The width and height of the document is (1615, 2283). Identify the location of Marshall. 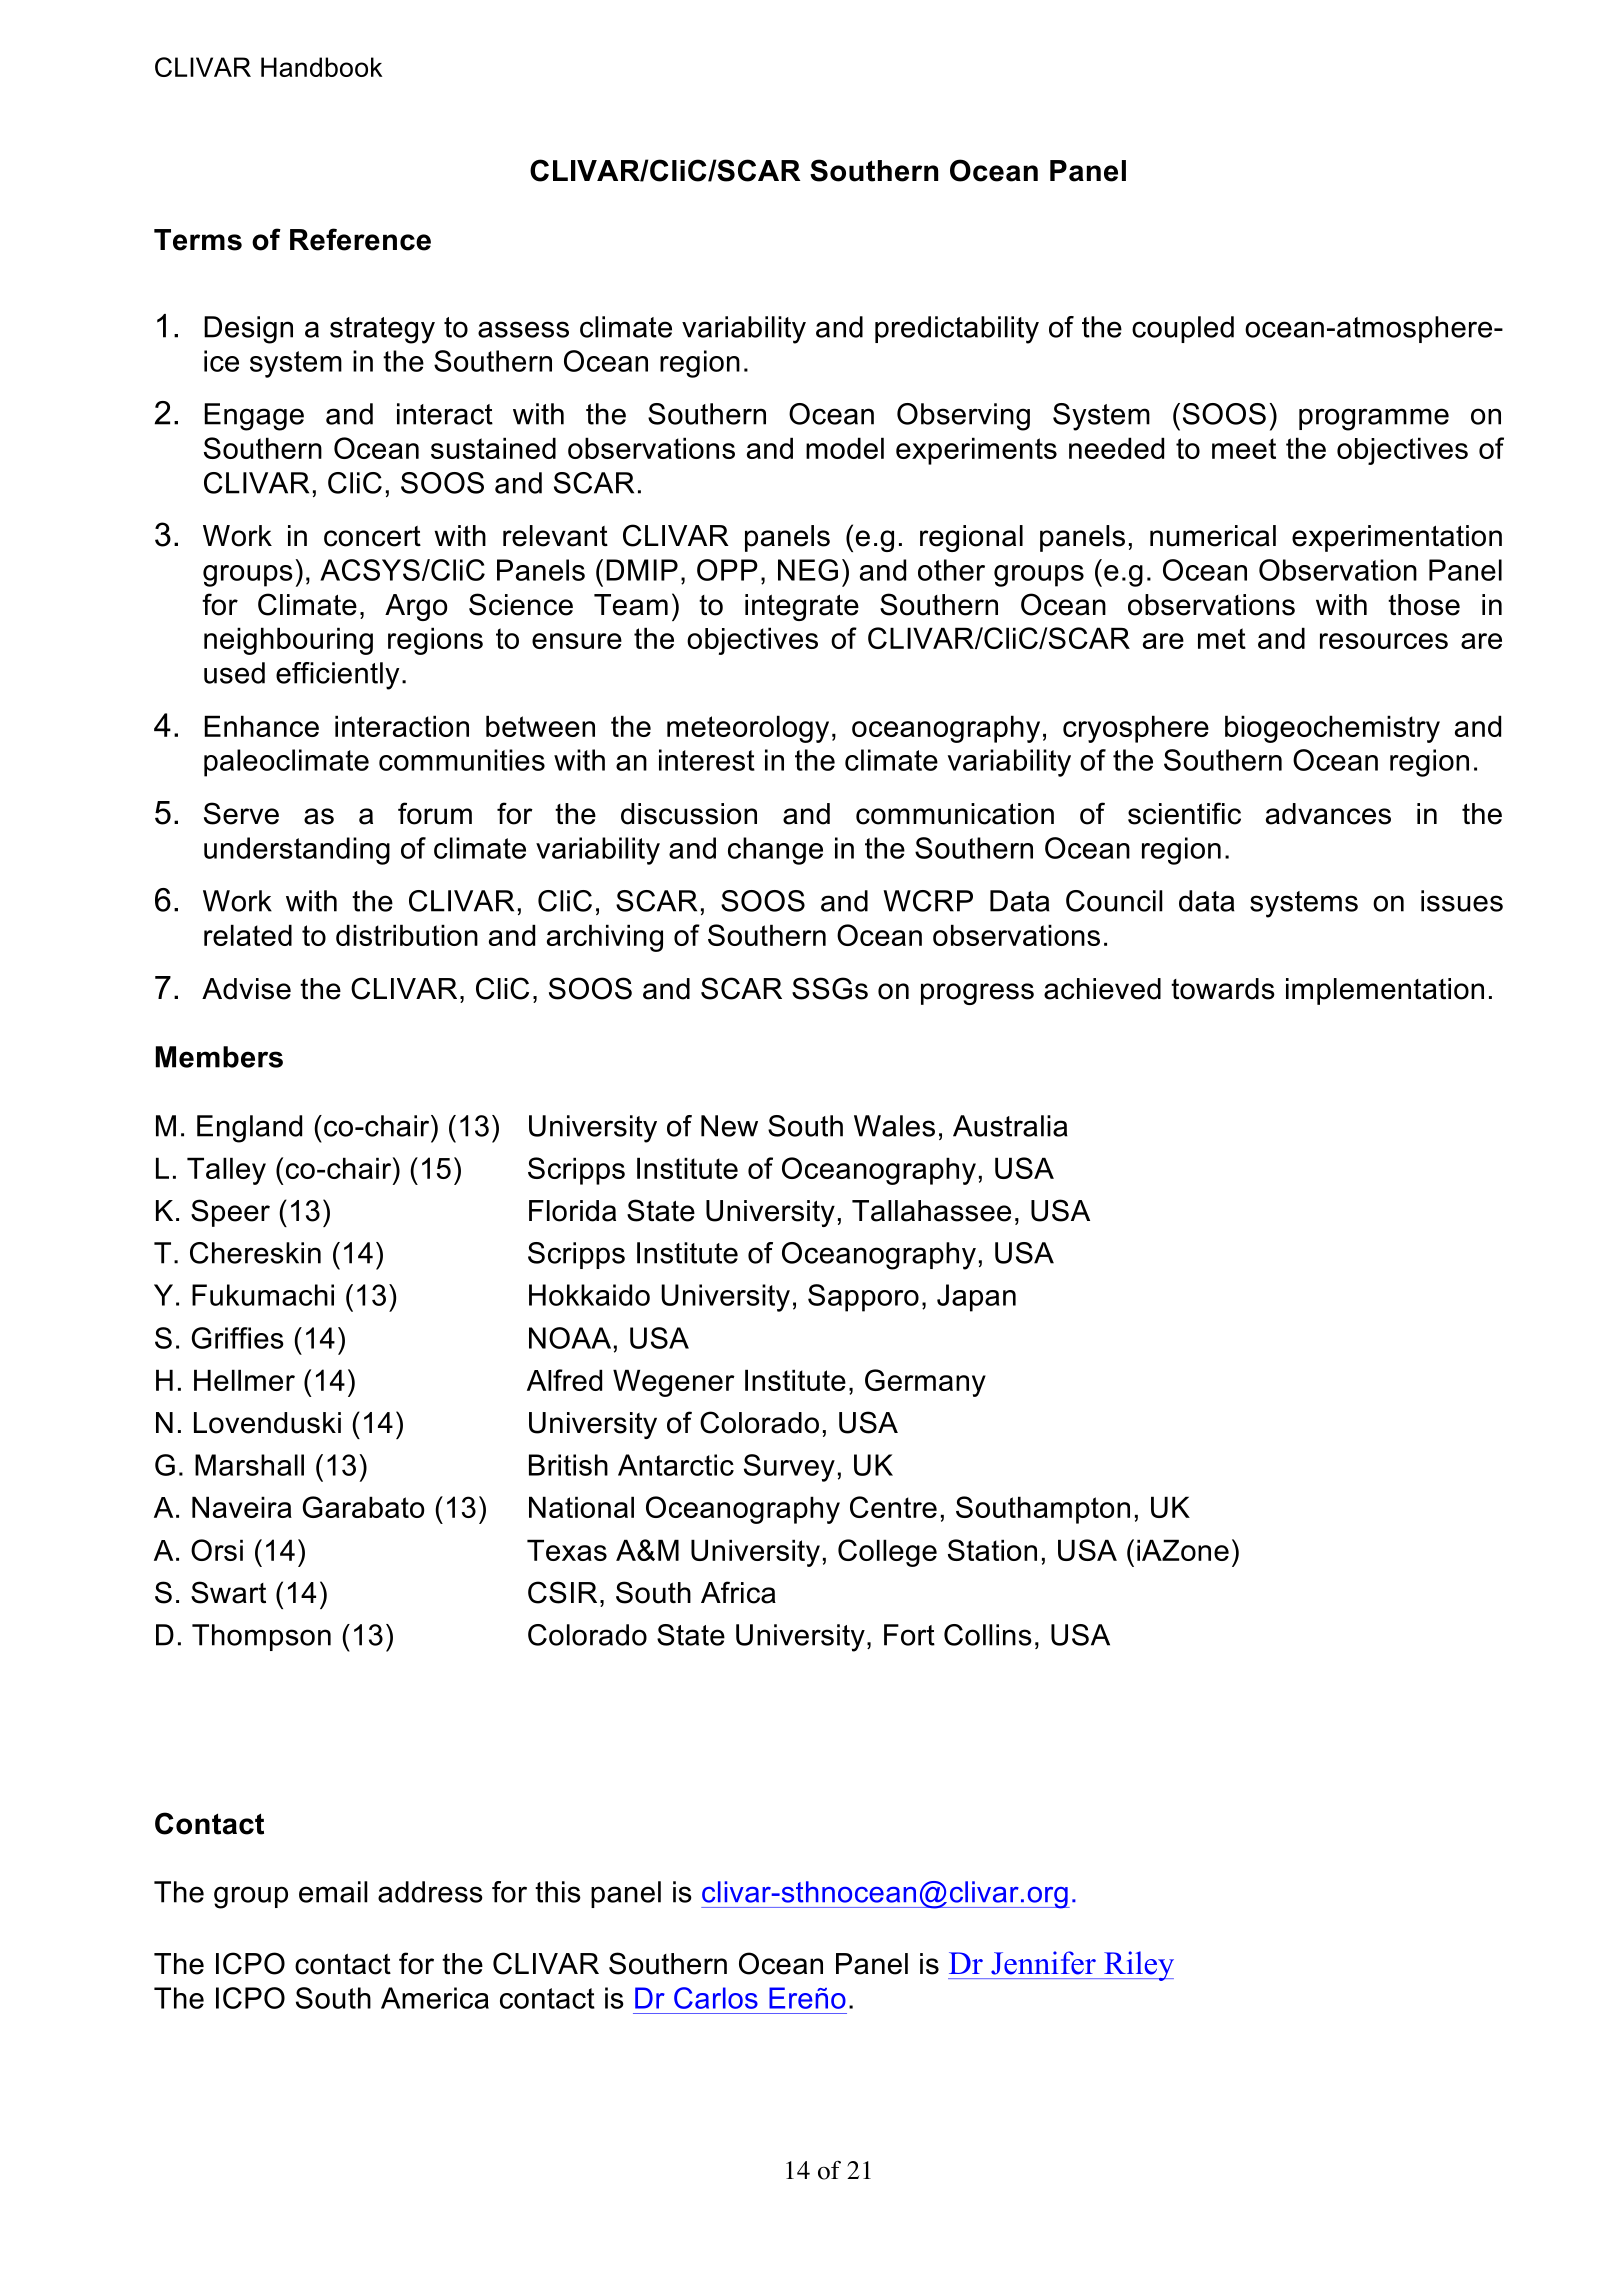
(249, 1465).
